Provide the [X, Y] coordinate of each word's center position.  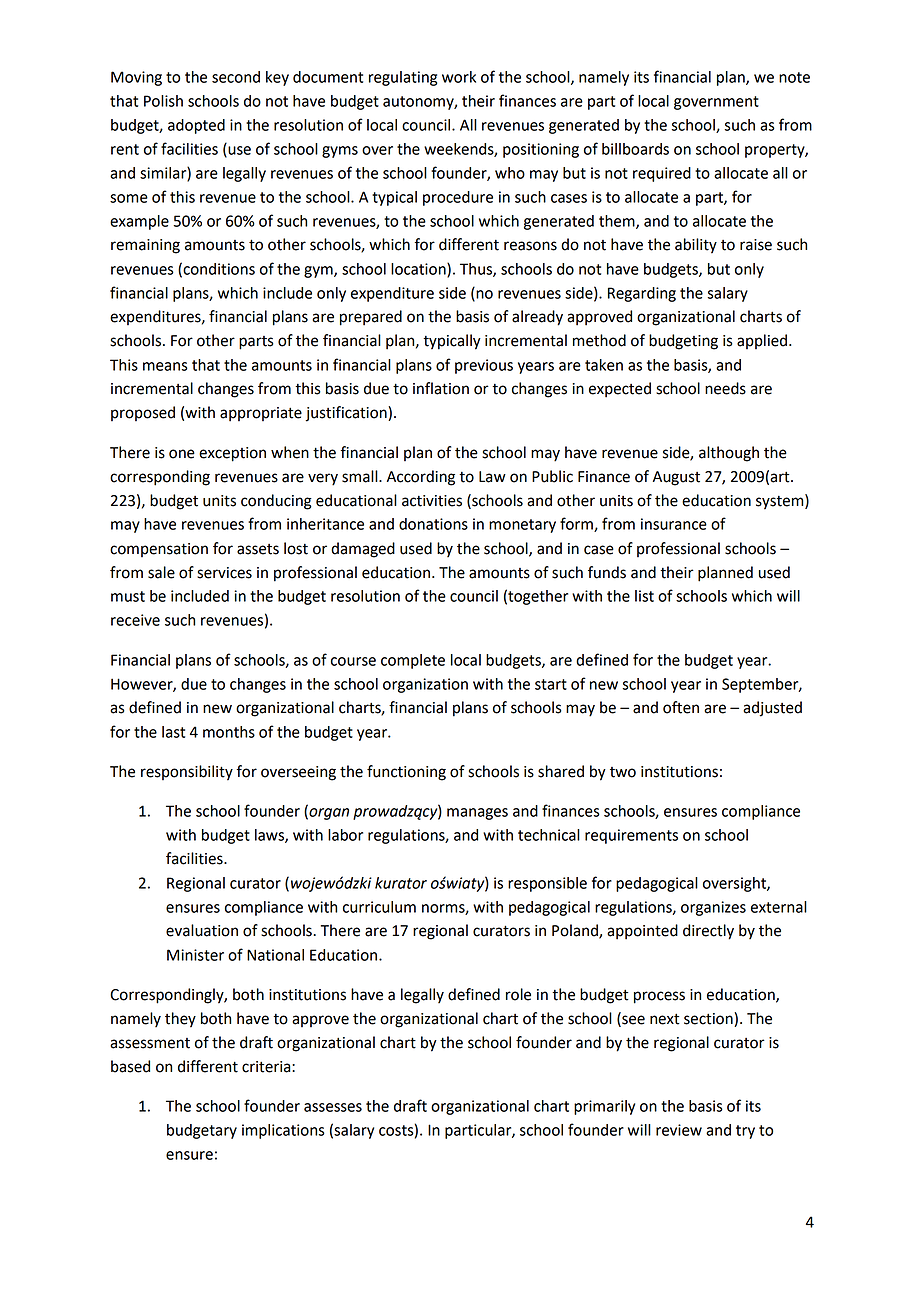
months [229, 732]
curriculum [379, 907]
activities [432, 501]
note [794, 77]
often [681, 707]
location [419, 270]
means [165, 366]
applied [763, 341]
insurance [674, 524]
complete [413, 661]
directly [708, 932]
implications [283, 1131]
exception [232, 454]
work [459, 77]
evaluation [202, 930]
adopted [196, 126]
